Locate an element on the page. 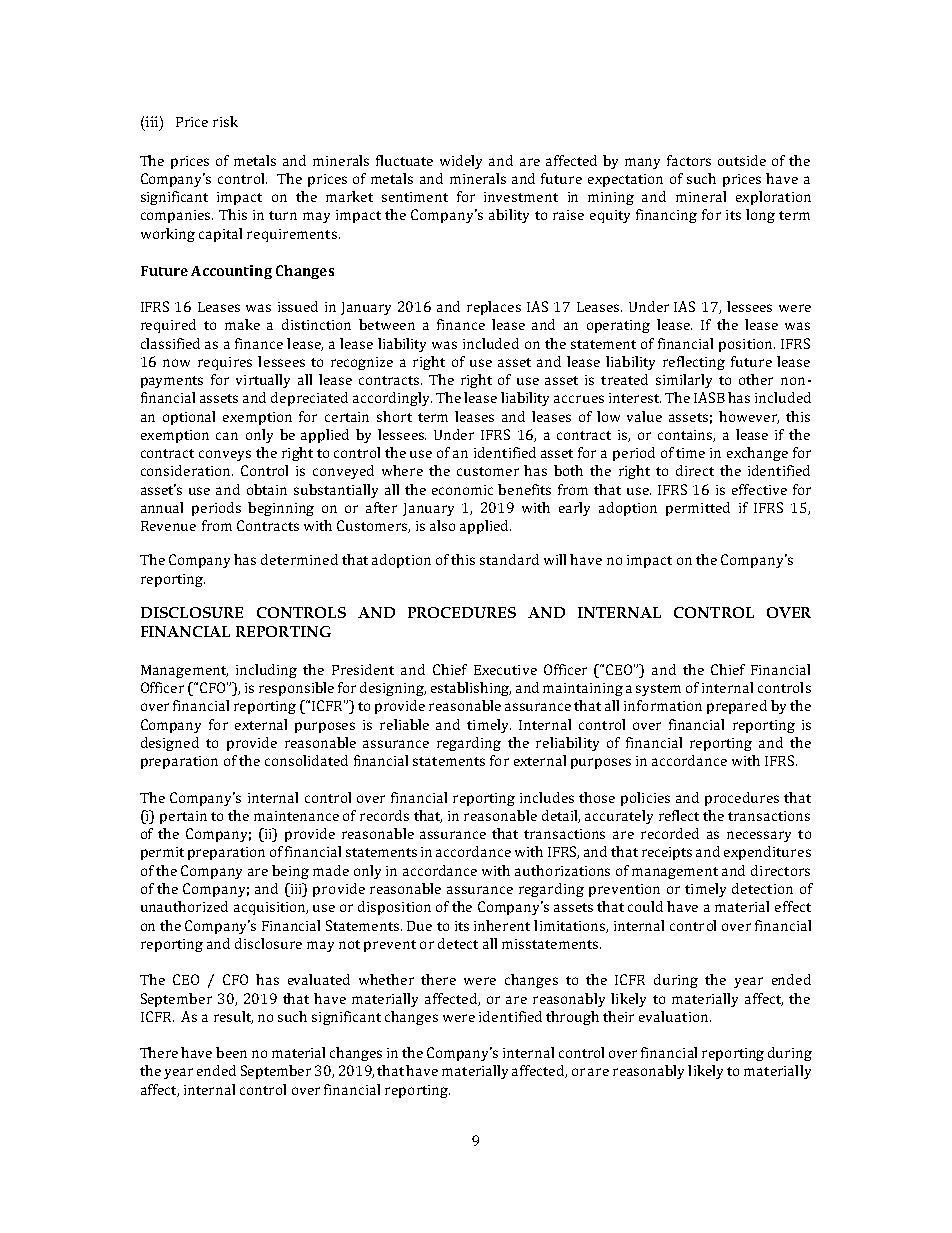 The height and width of the image is (1233, 952). factors is located at coordinates (689, 160).
